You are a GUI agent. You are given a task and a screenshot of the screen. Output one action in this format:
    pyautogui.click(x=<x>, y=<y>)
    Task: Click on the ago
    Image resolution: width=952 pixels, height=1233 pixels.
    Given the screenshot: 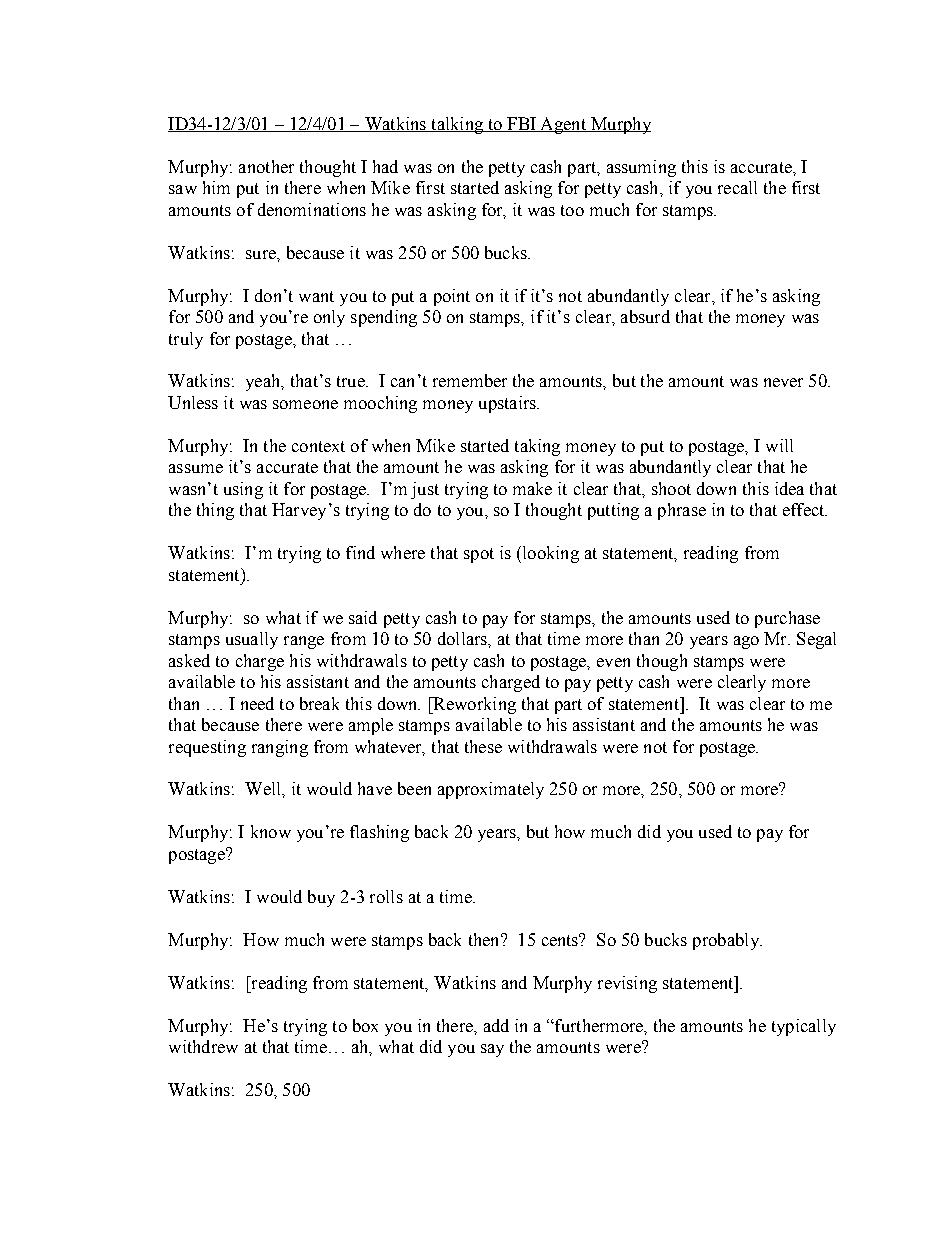 What is the action you would take?
    pyautogui.click(x=746, y=642)
